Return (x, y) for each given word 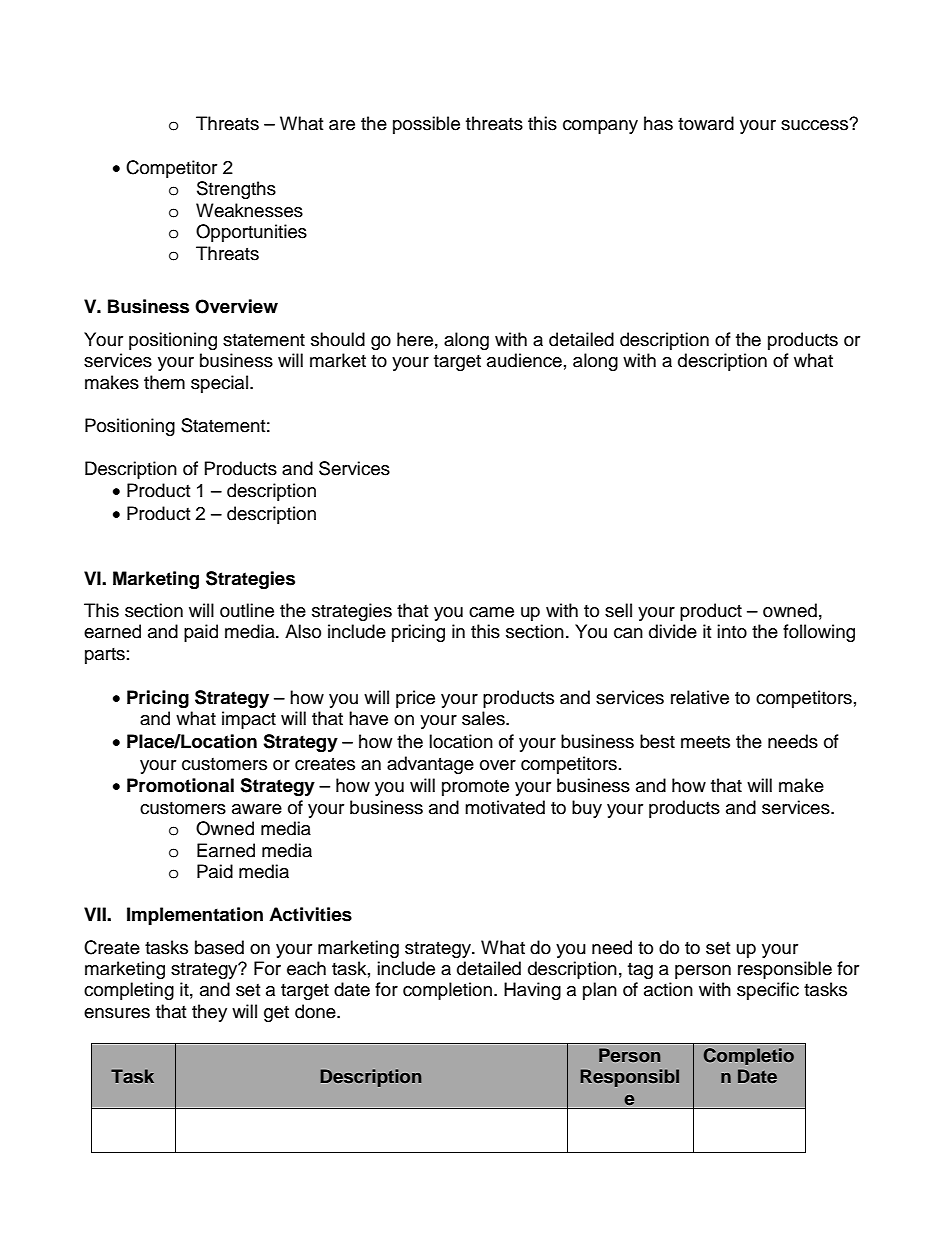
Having (532, 991)
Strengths (236, 190)
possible (426, 125)
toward (706, 123)
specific (768, 991)
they (209, 1013)
